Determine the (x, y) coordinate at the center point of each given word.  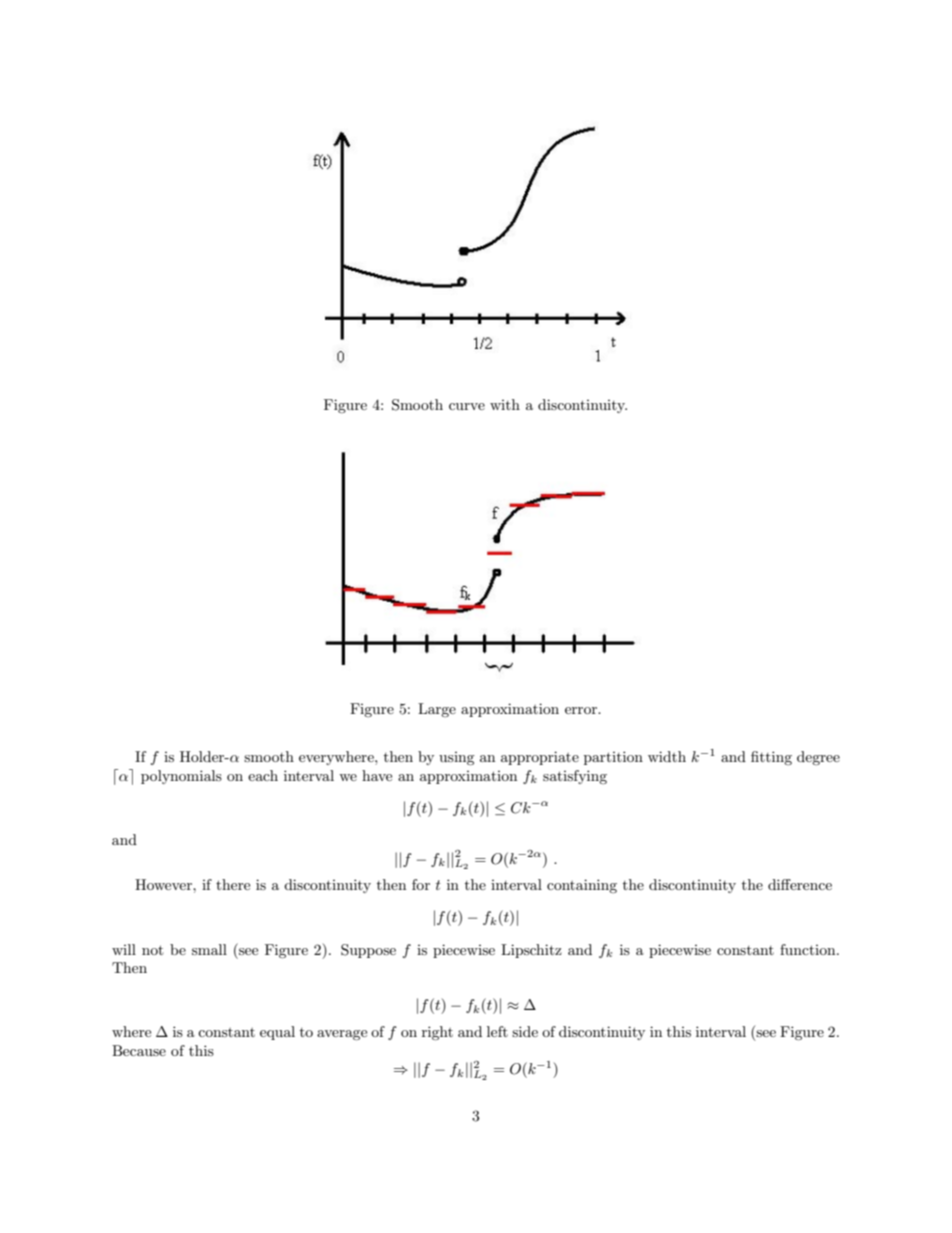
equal (277, 1033)
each (263, 775)
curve (467, 406)
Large (437, 710)
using (457, 758)
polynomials (181, 777)
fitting (771, 758)
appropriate (540, 758)
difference (800, 884)
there (233, 884)
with (505, 404)
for (421, 884)
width (667, 756)
